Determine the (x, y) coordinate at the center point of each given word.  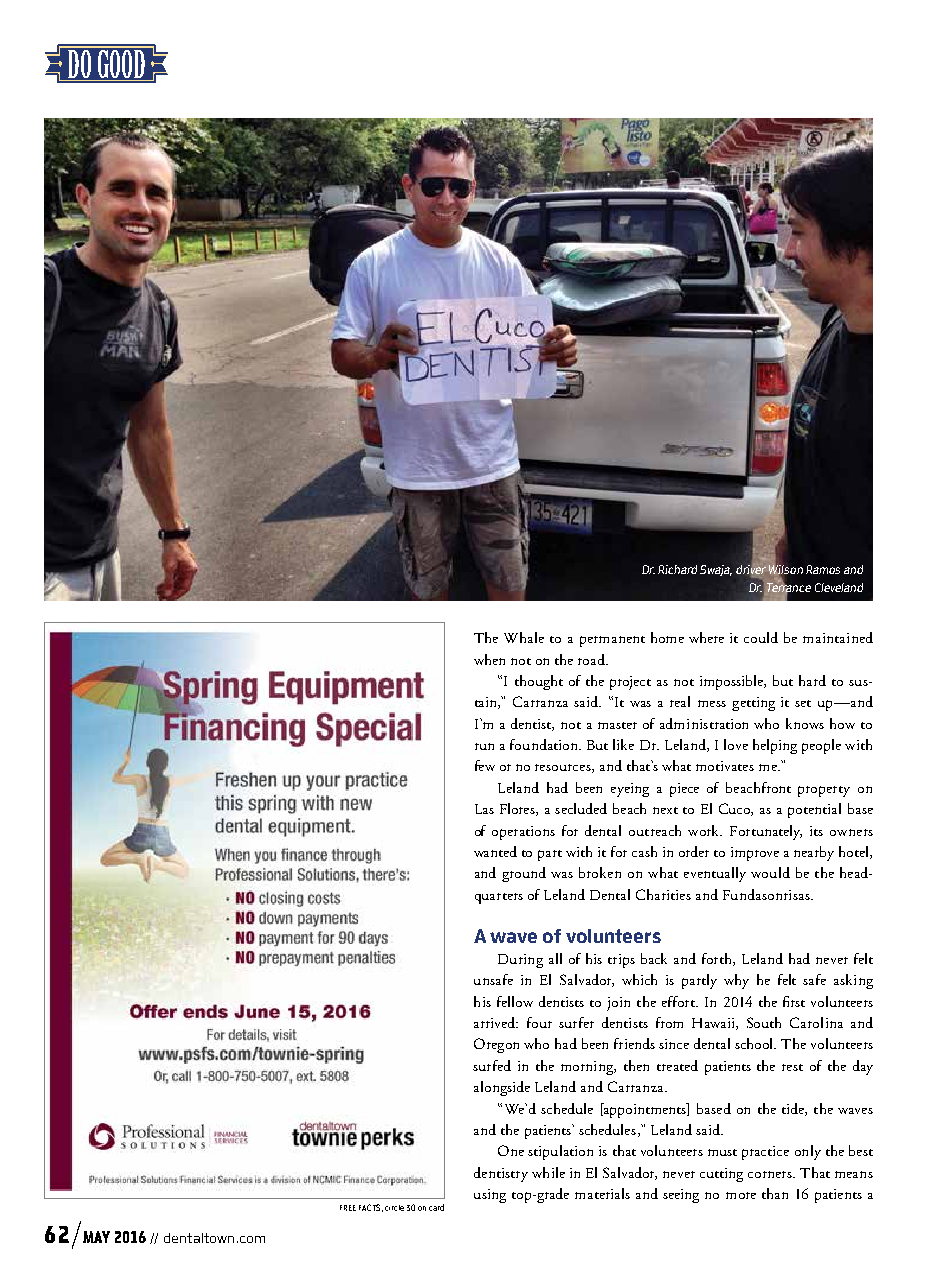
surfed (492, 1065)
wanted (495, 851)
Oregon (496, 1045)
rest (792, 1067)
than (775, 1193)
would (770, 872)
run (484, 746)
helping (775, 746)
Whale (524, 637)
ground (524, 874)
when (489, 659)
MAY (96, 1237)
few (485, 765)
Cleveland (839, 587)
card (436, 1207)
